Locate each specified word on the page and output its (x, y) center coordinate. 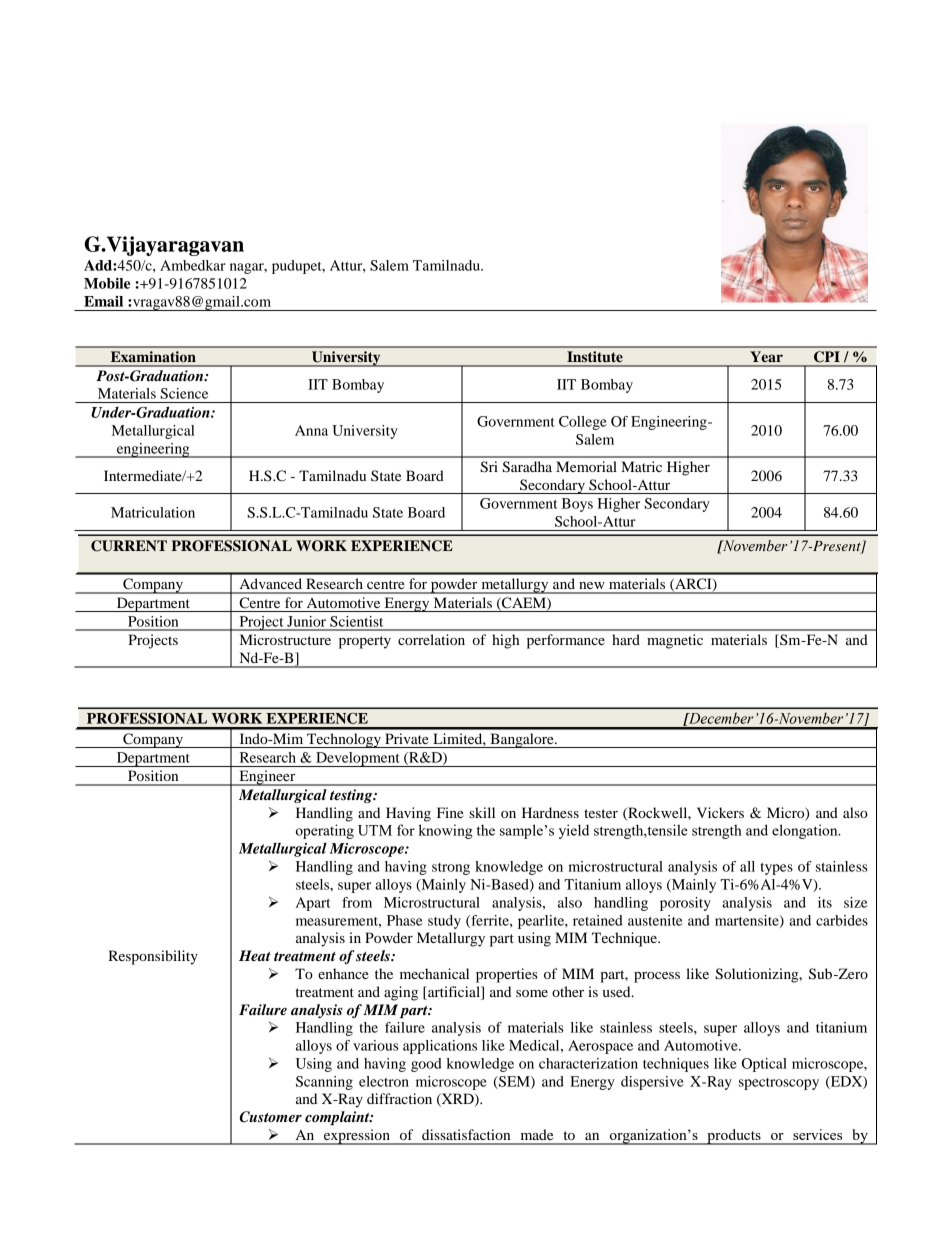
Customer (271, 1117)
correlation (431, 639)
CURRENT (129, 546)
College (583, 423)
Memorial (586, 466)
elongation (806, 831)
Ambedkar (193, 265)
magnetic (675, 641)
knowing (445, 831)
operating (325, 831)
